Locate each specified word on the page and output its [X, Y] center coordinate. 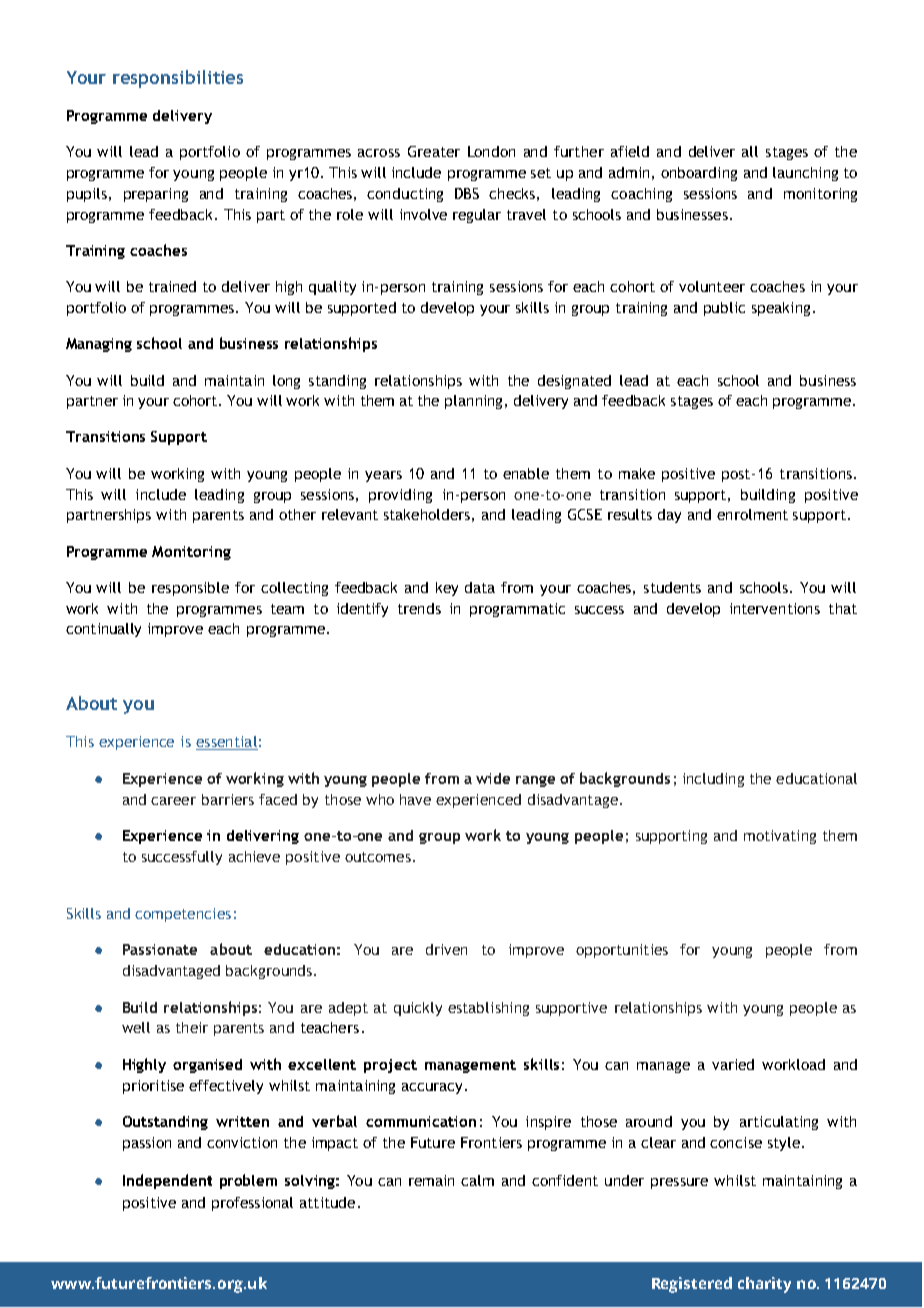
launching [805, 174]
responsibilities [178, 79]
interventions [775, 608]
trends [419, 608]
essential [227, 743]
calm [477, 1180]
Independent [167, 1181]
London [491, 151]
